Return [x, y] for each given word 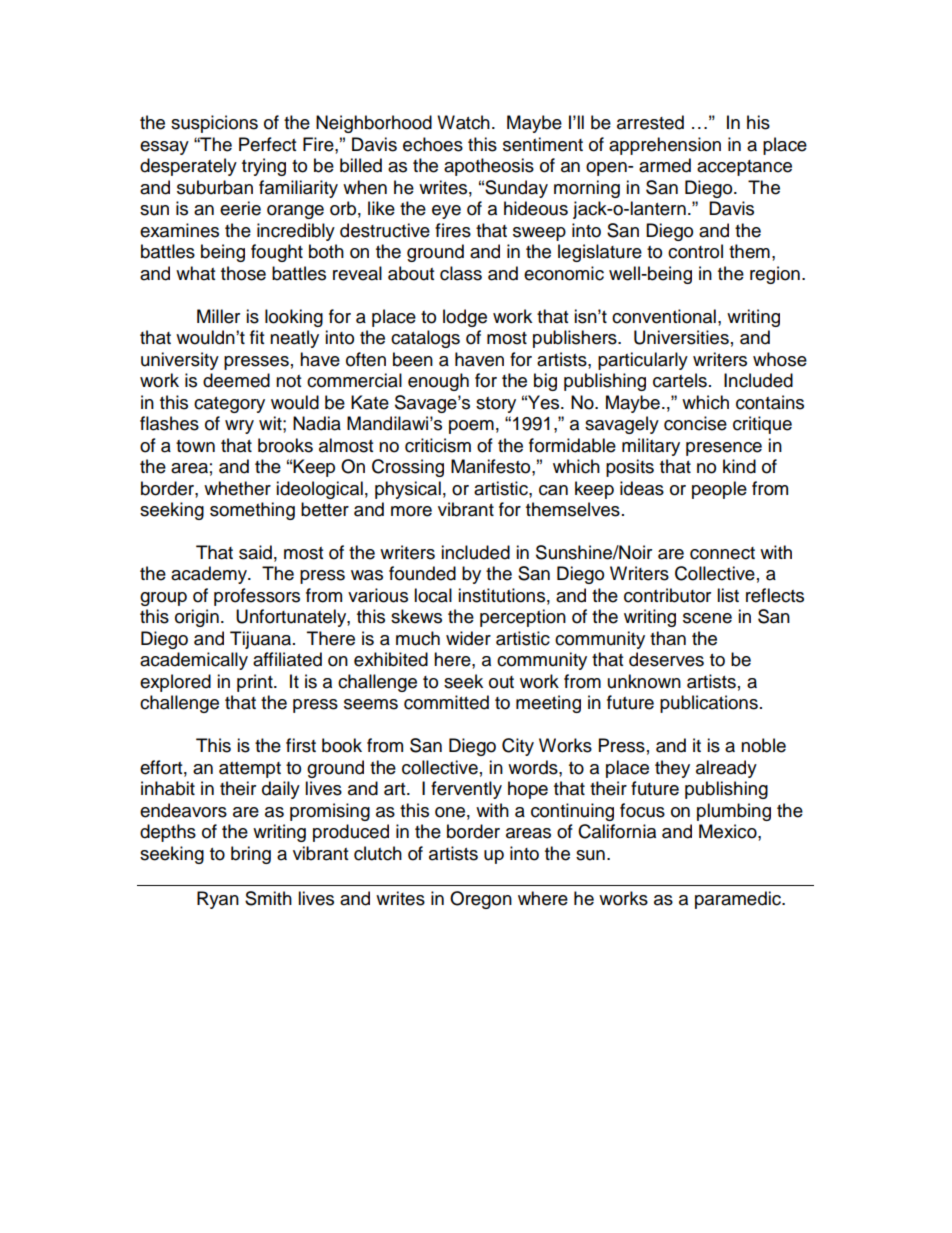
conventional [664, 316]
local [433, 595]
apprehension [665, 146]
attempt [250, 770]
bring [251, 855]
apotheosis [489, 167]
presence [724, 449]
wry [239, 427]
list [728, 595]
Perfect [267, 144]
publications [709, 704]
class [461, 273]
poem [471, 427]
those [243, 273]
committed [446, 702]
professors [257, 597]
